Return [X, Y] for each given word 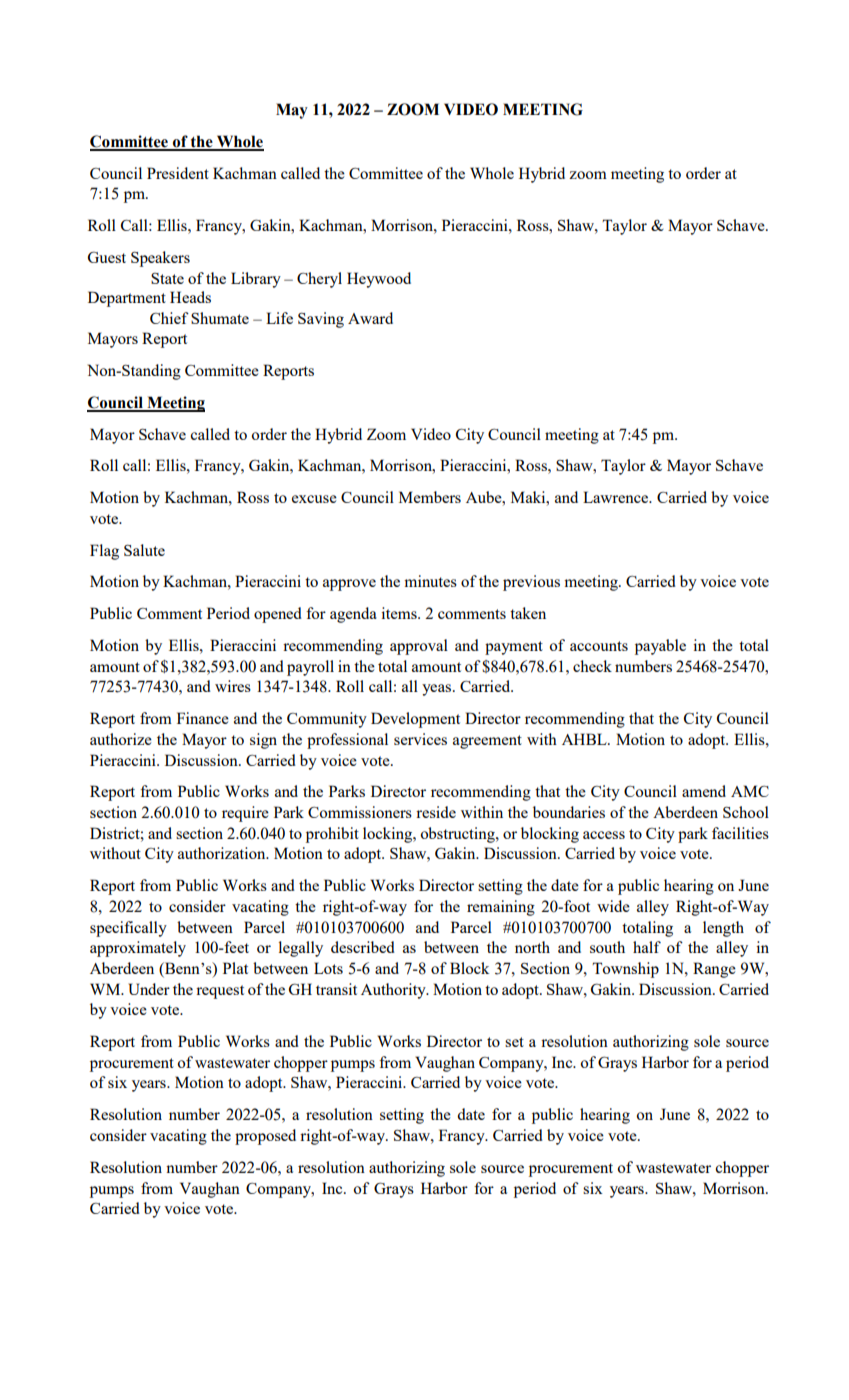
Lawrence [617, 497]
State [167, 278]
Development [415, 720]
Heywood [379, 280]
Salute [144, 550]
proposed [265, 1137]
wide [613, 906]
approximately [138, 949]
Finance [203, 718]
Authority [394, 991]
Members [430, 497]
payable [660, 647]
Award [370, 318]
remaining [501, 908]
